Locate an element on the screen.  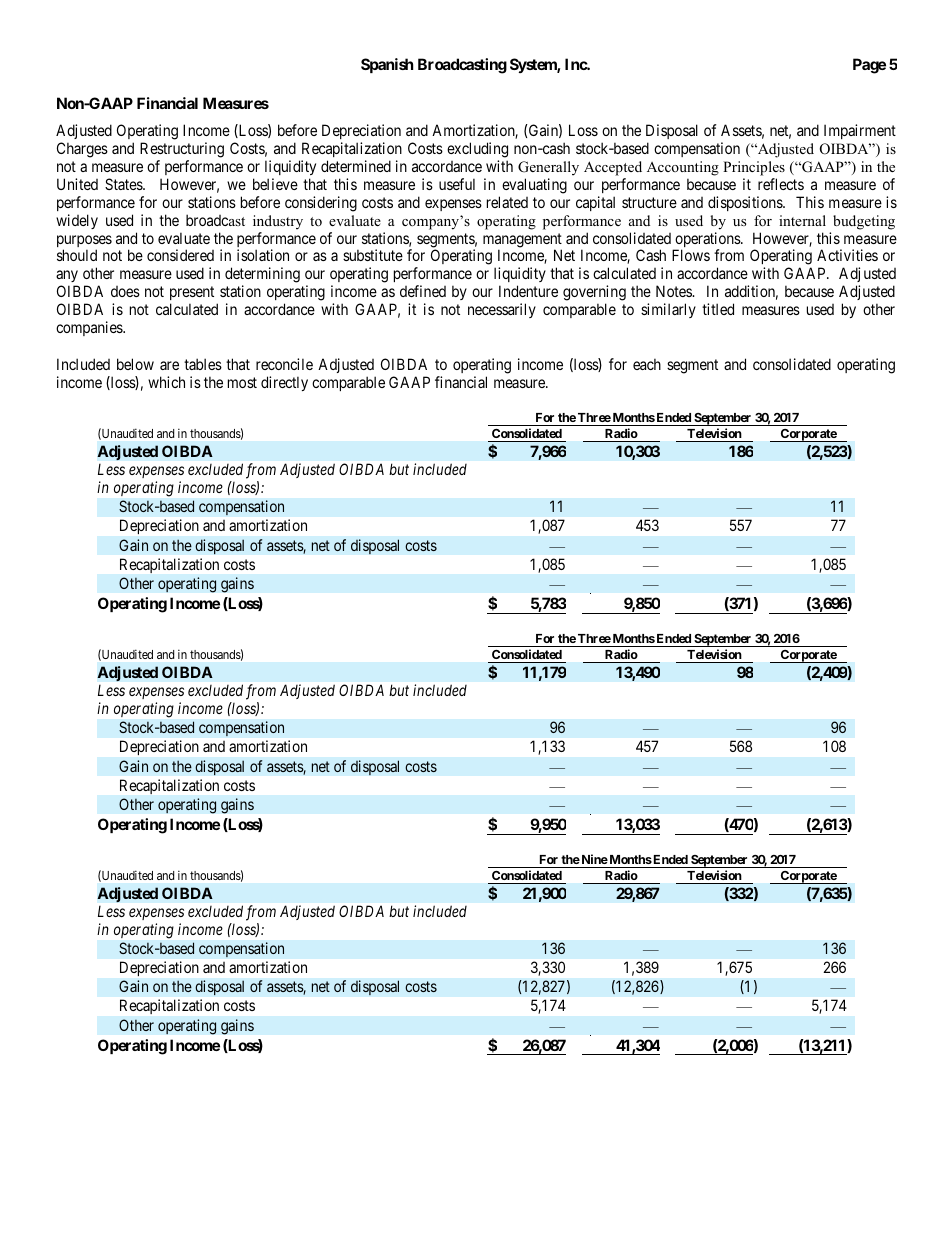
Nine is located at coordinates (593, 859).
